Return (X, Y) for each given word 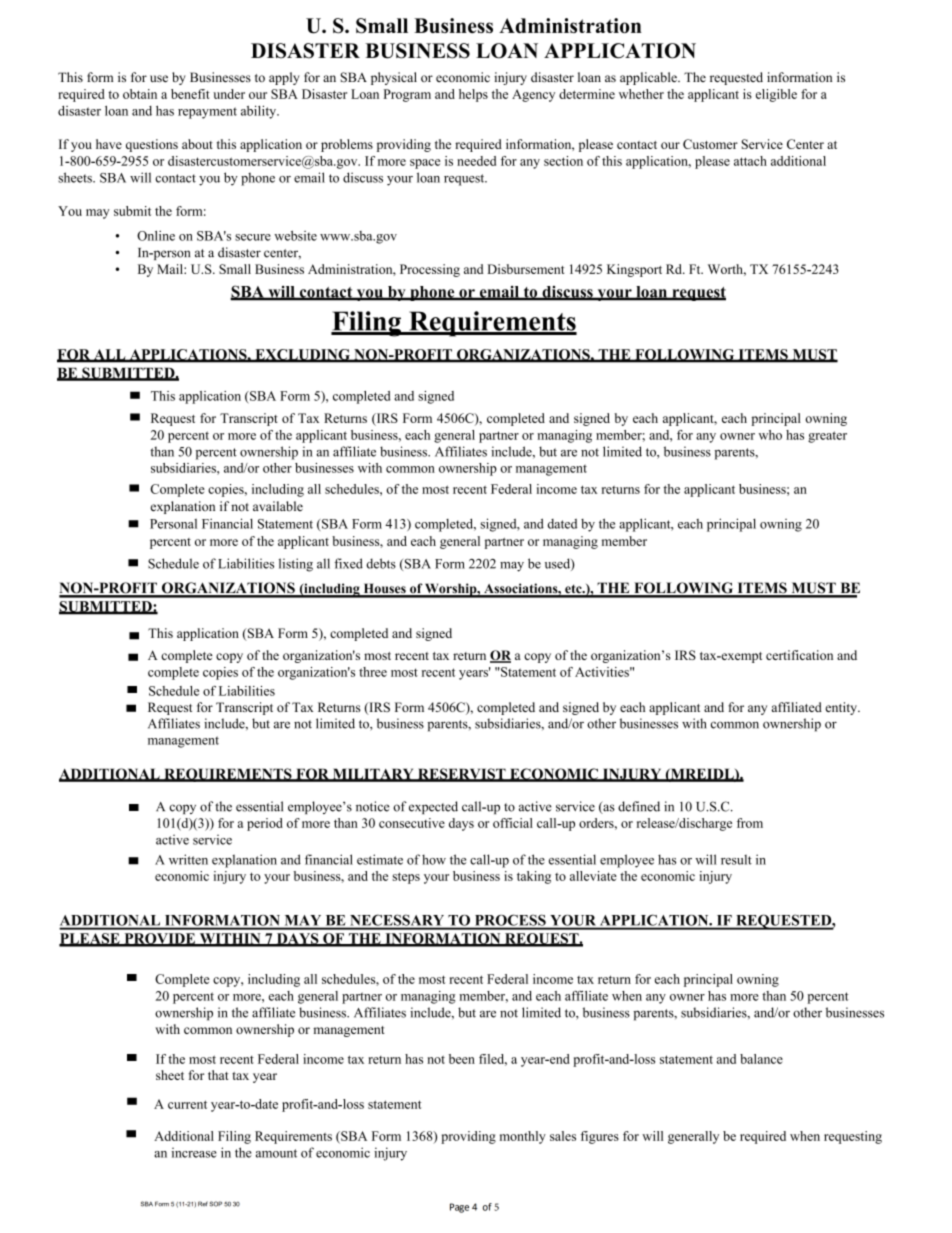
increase (194, 1153)
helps (473, 95)
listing (296, 565)
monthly (523, 1137)
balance (761, 1059)
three (373, 672)
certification (799, 655)
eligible (776, 95)
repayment (207, 113)
